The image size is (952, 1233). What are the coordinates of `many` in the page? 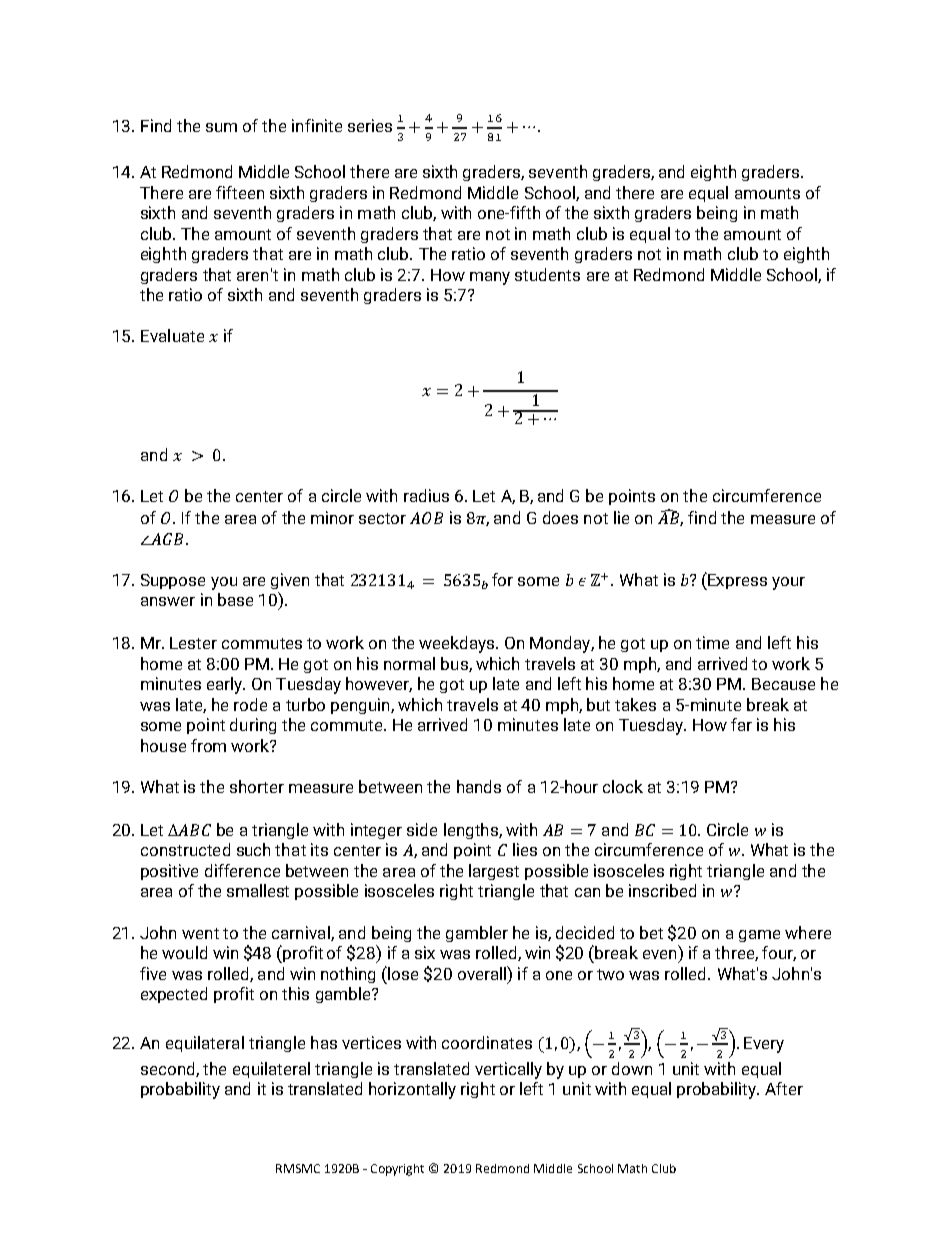 It's located at (490, 278).
